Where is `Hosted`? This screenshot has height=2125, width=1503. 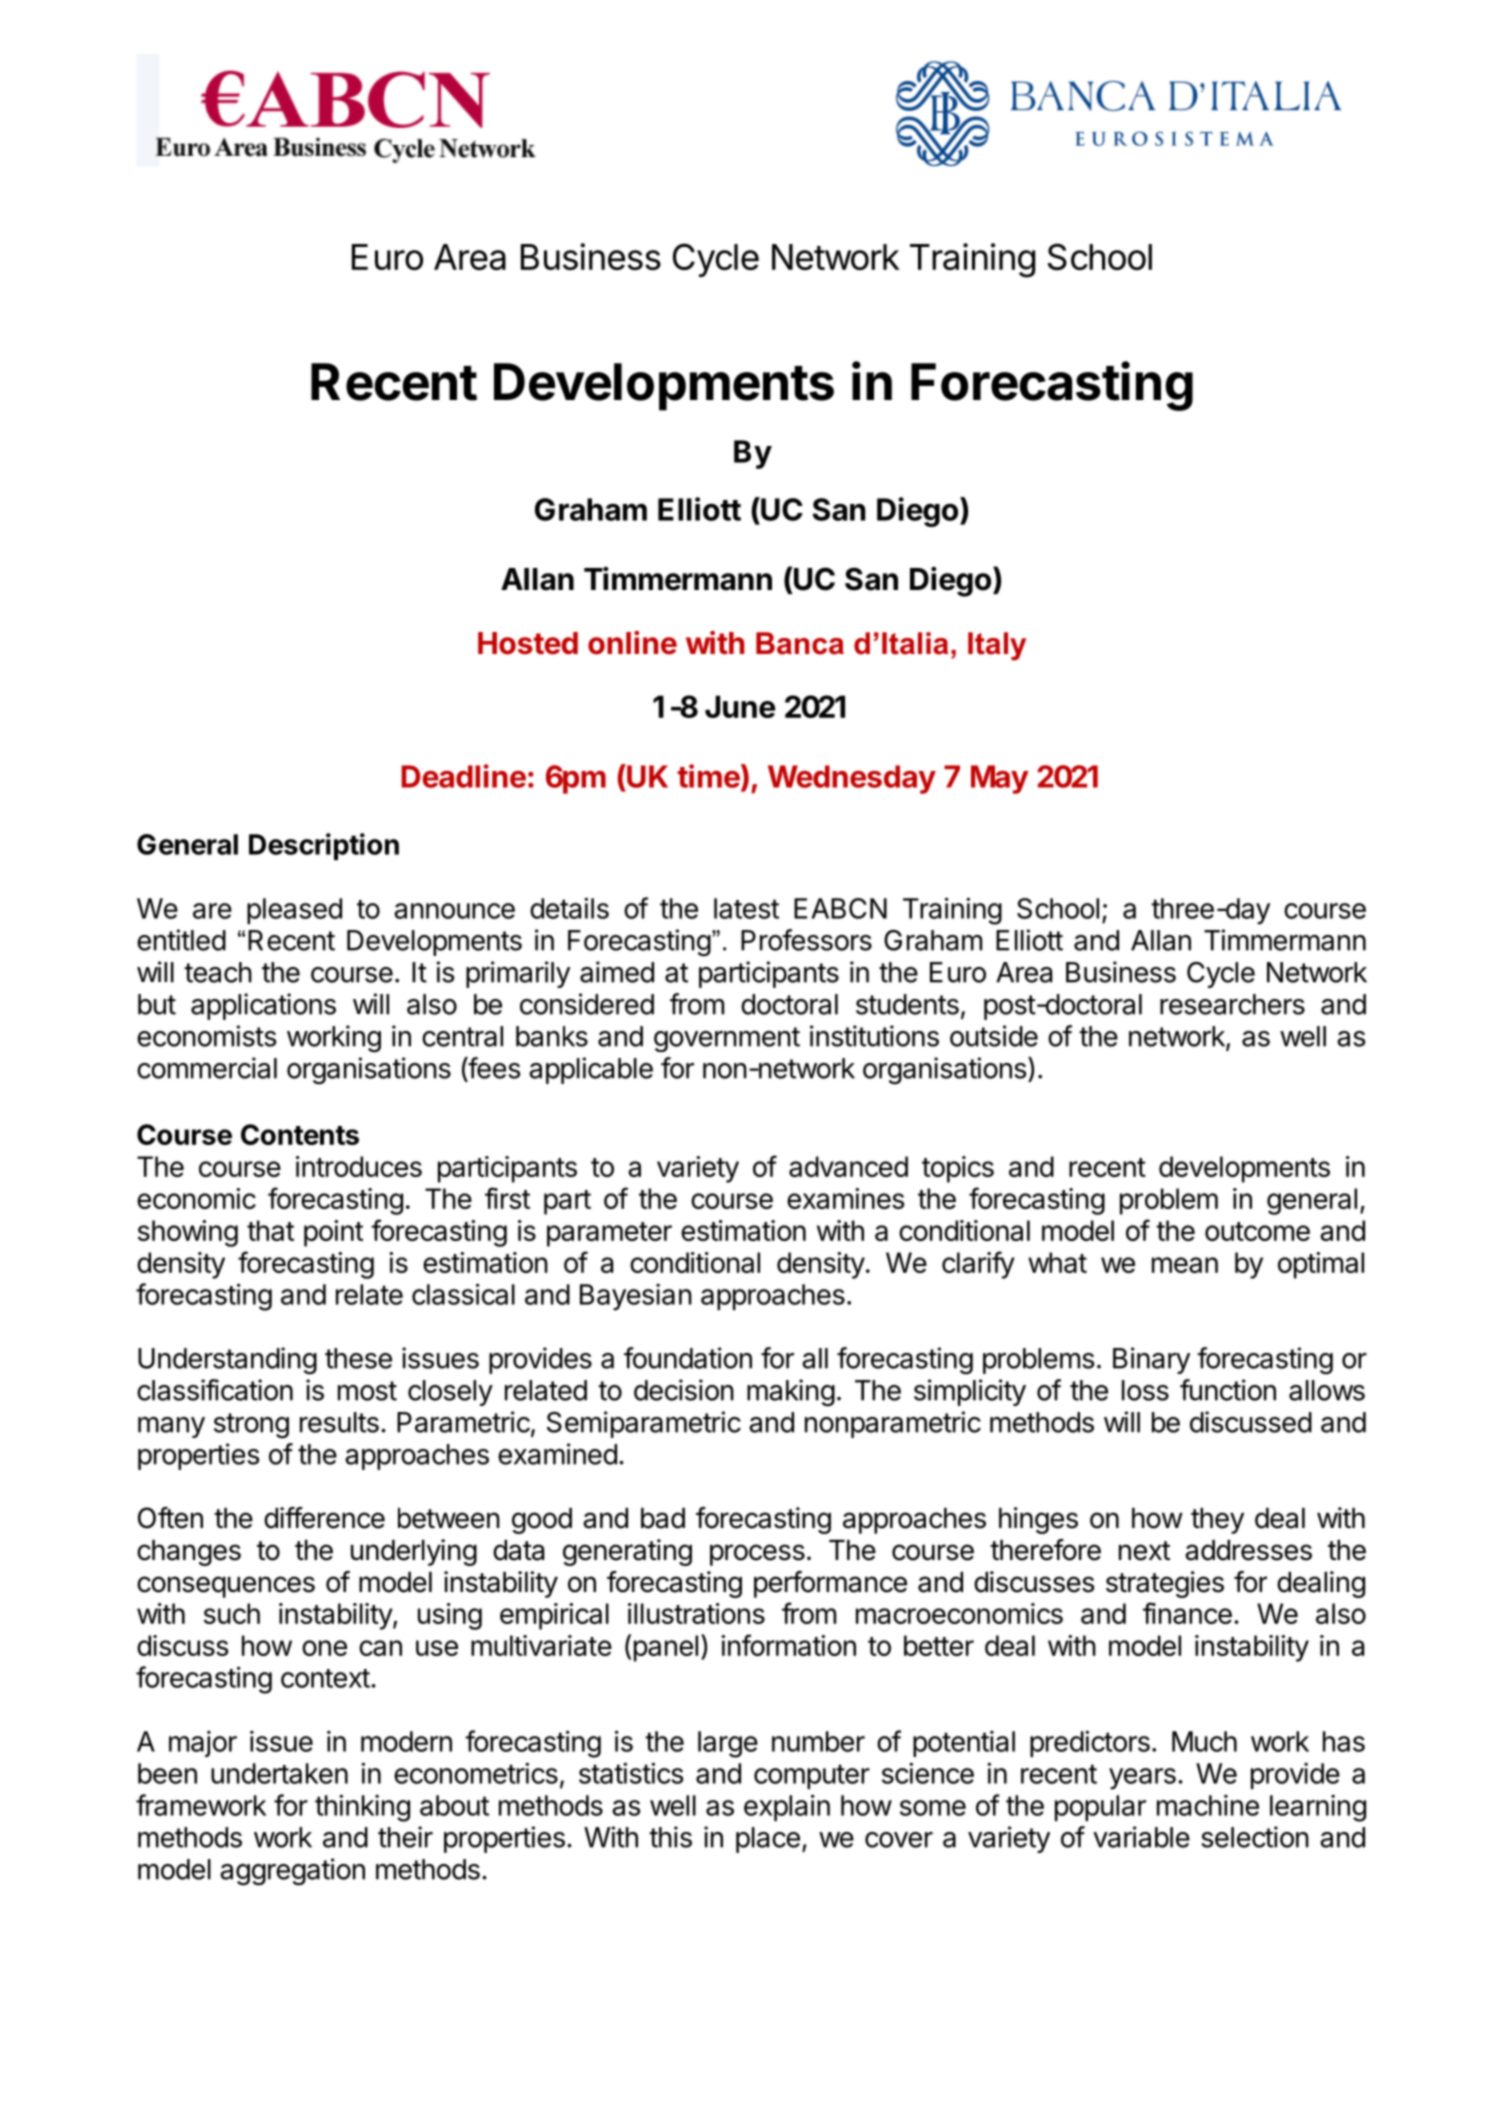
Hosted is located at coordinates (528, 643).
